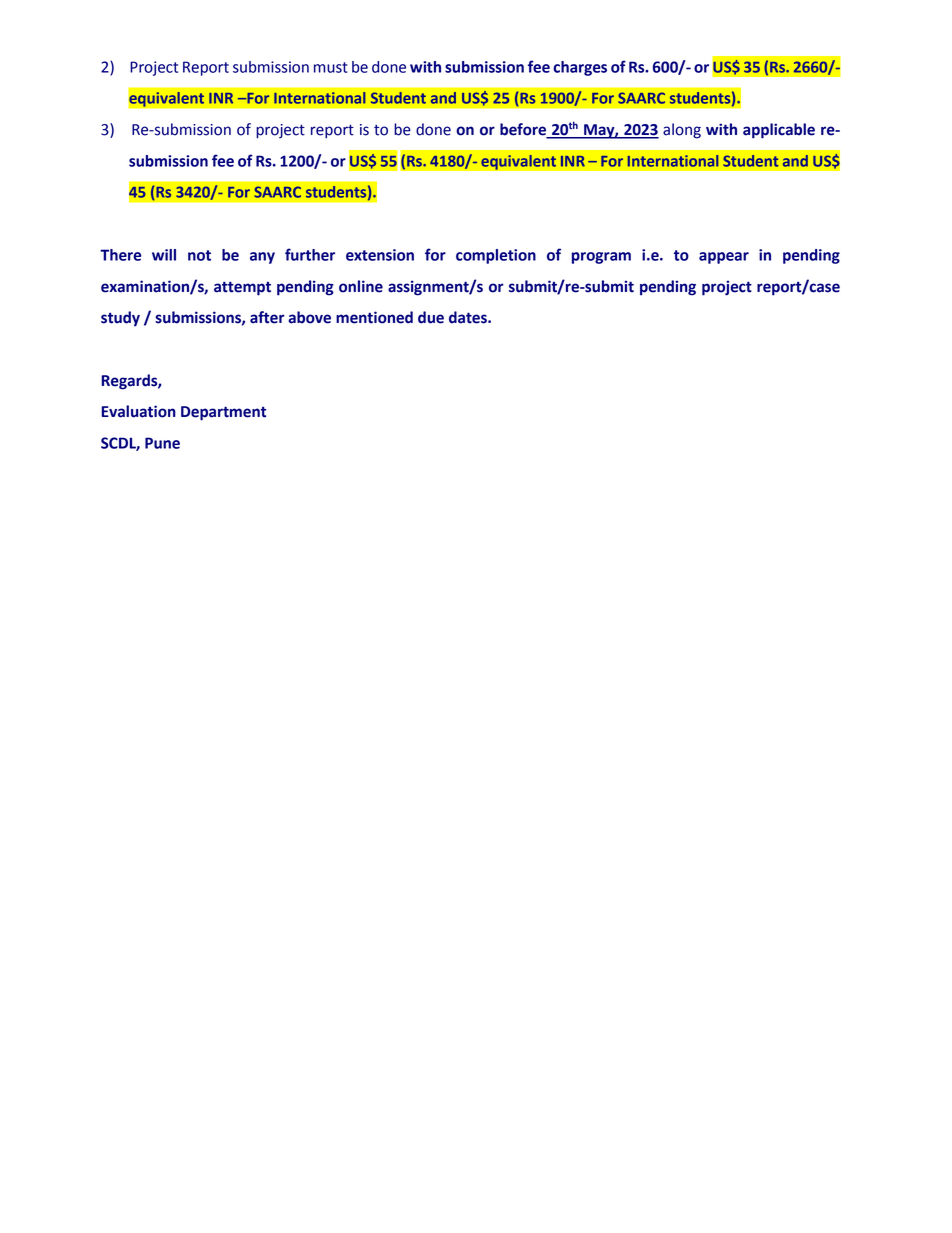 The width and height of the image is (952, 1233). I want to click on appear, so click(724, 258).
